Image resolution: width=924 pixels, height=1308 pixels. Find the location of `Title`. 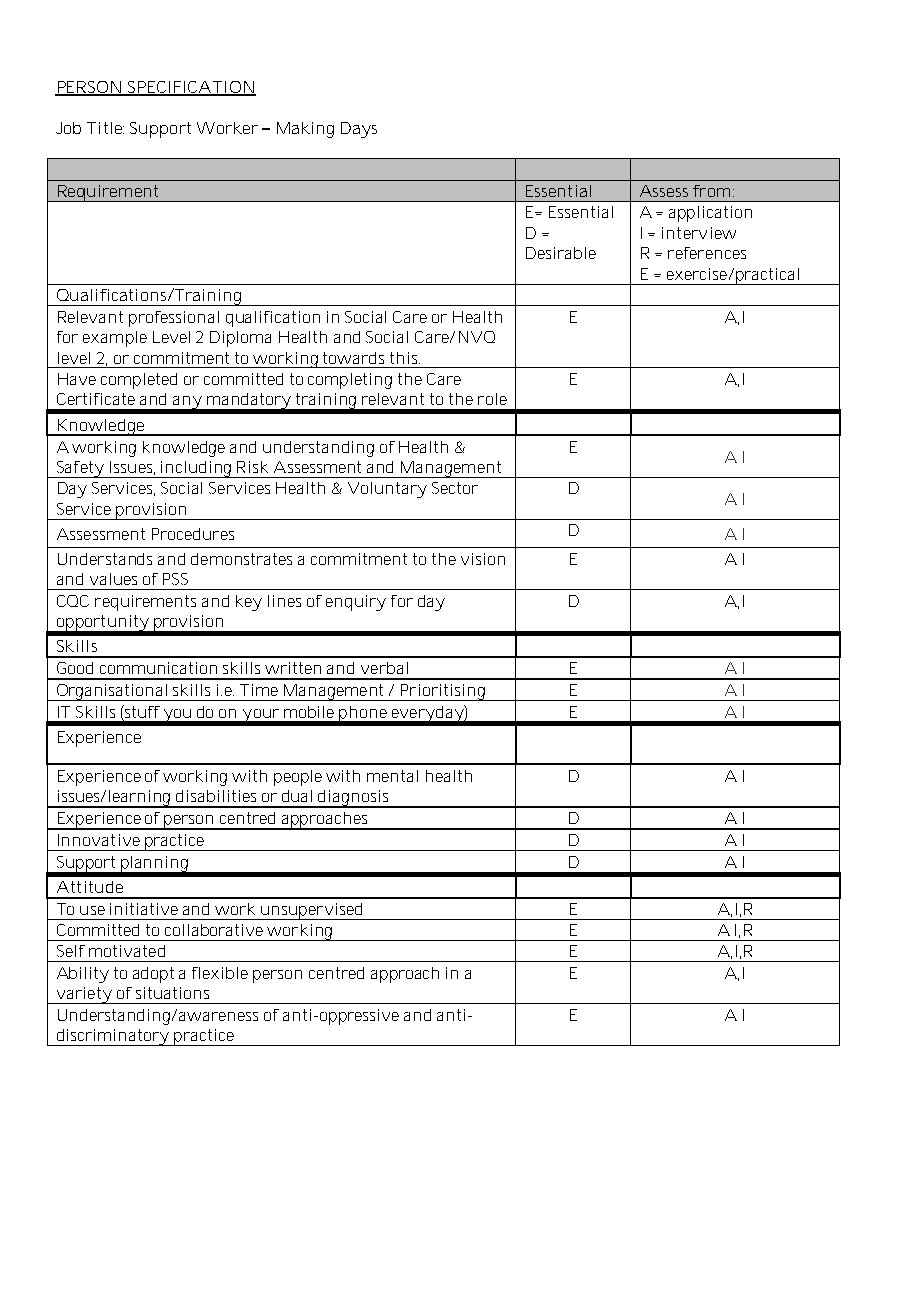

Title is located at coordinates (105, 128).
